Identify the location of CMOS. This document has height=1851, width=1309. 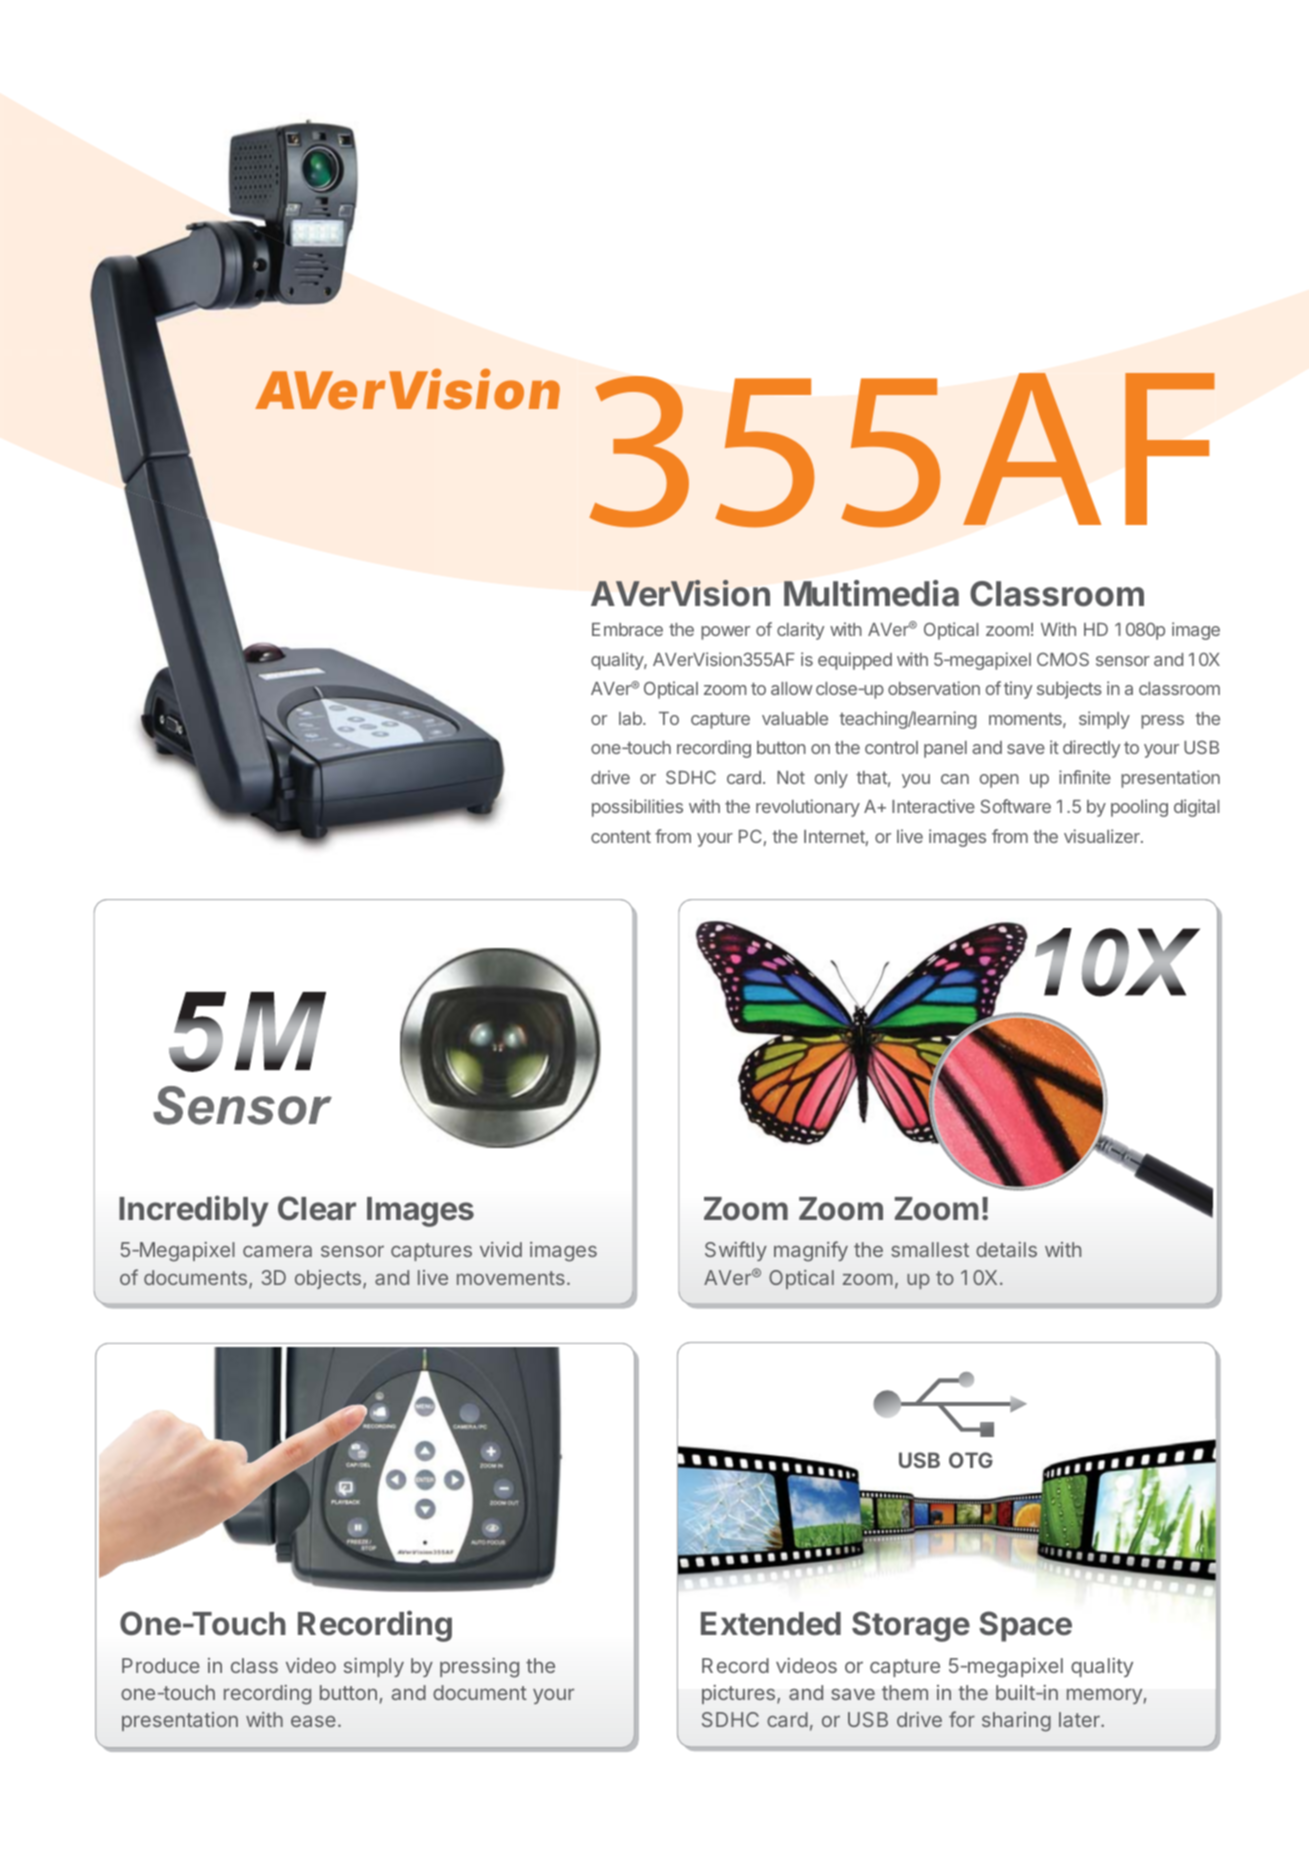
(1063, 659).
